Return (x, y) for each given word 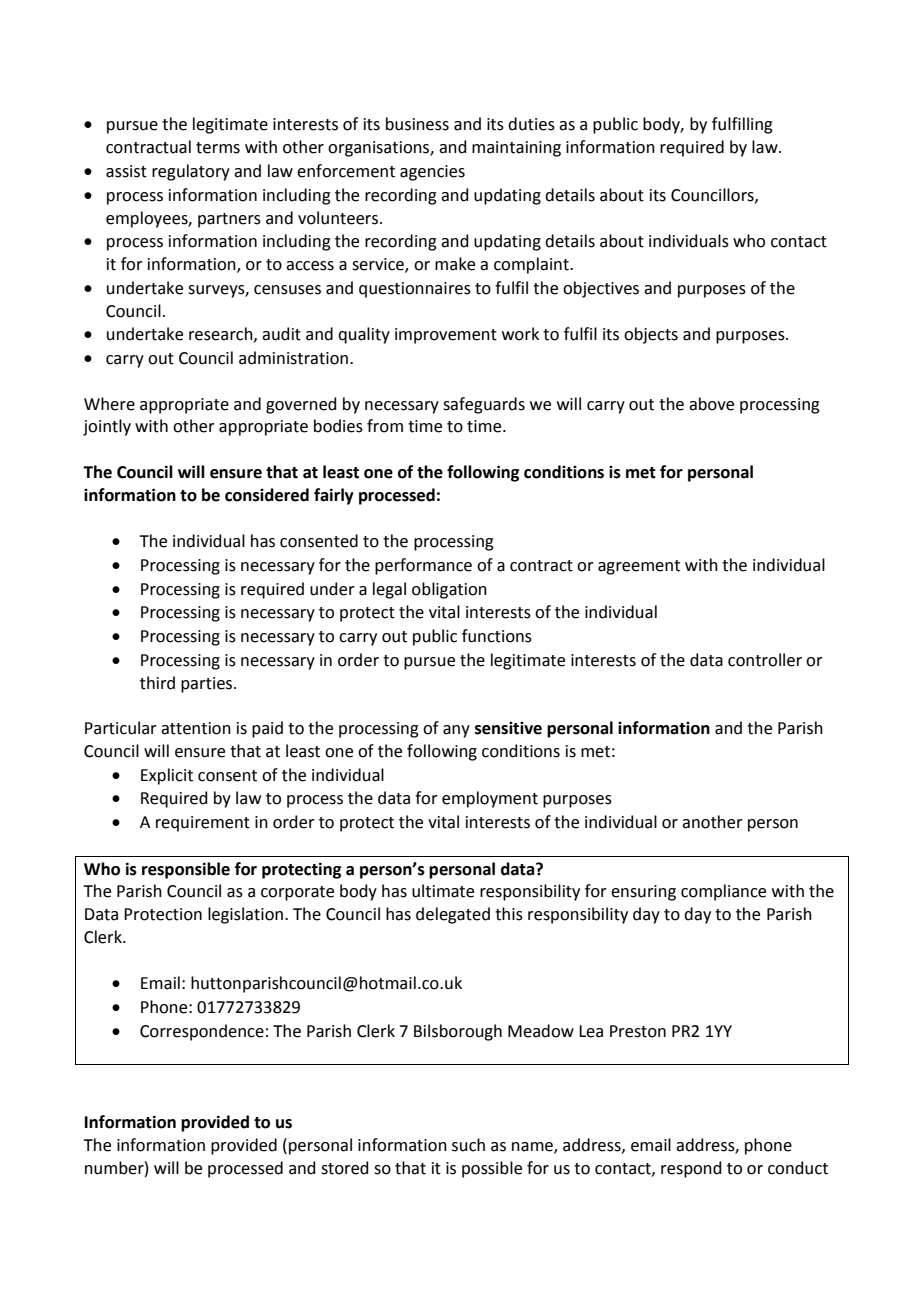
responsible (186, 870)
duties (531, 124)
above (711, 404)
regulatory (191, 172)
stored (345, 1168)
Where (109, 404)
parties (208, 685)
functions (497, 636)
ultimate (443, 891)
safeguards (484, 405)
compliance (723, 892)
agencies (432, 173)
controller (765, 660)
